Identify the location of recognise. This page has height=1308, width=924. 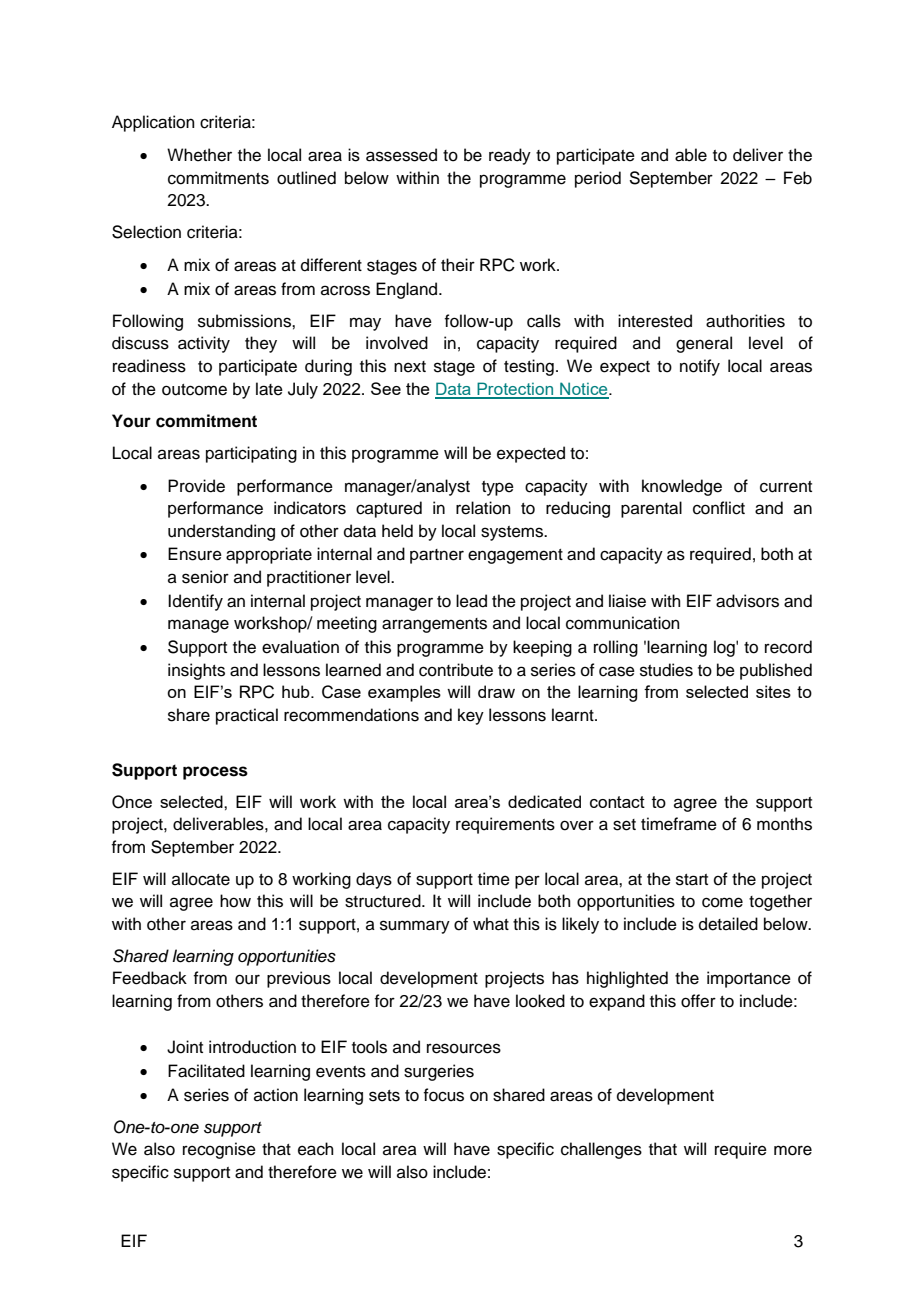
(219, 1150).
